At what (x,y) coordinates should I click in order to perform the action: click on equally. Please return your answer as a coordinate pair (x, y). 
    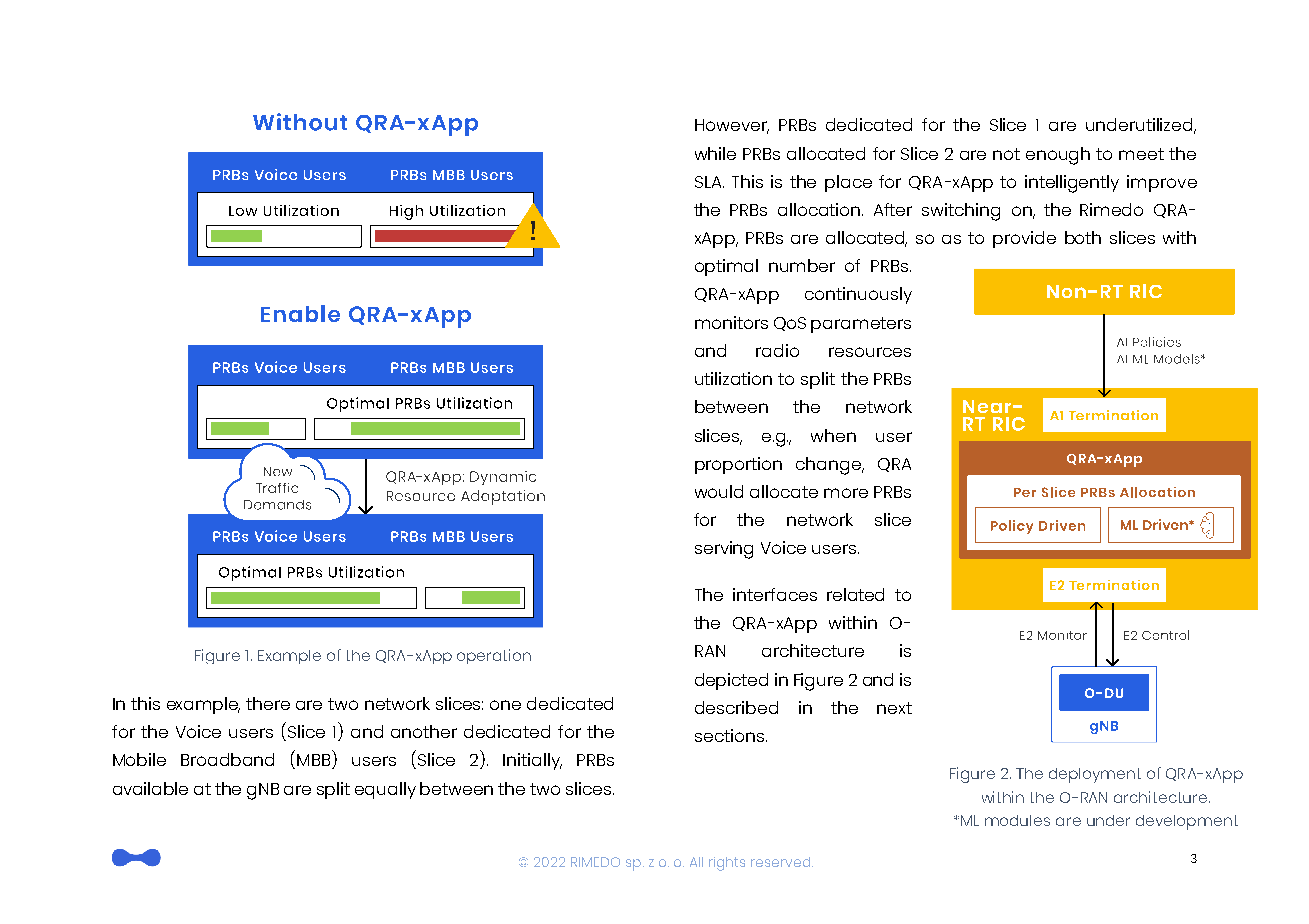
    Looking at the image, I should click on (385, 790).
